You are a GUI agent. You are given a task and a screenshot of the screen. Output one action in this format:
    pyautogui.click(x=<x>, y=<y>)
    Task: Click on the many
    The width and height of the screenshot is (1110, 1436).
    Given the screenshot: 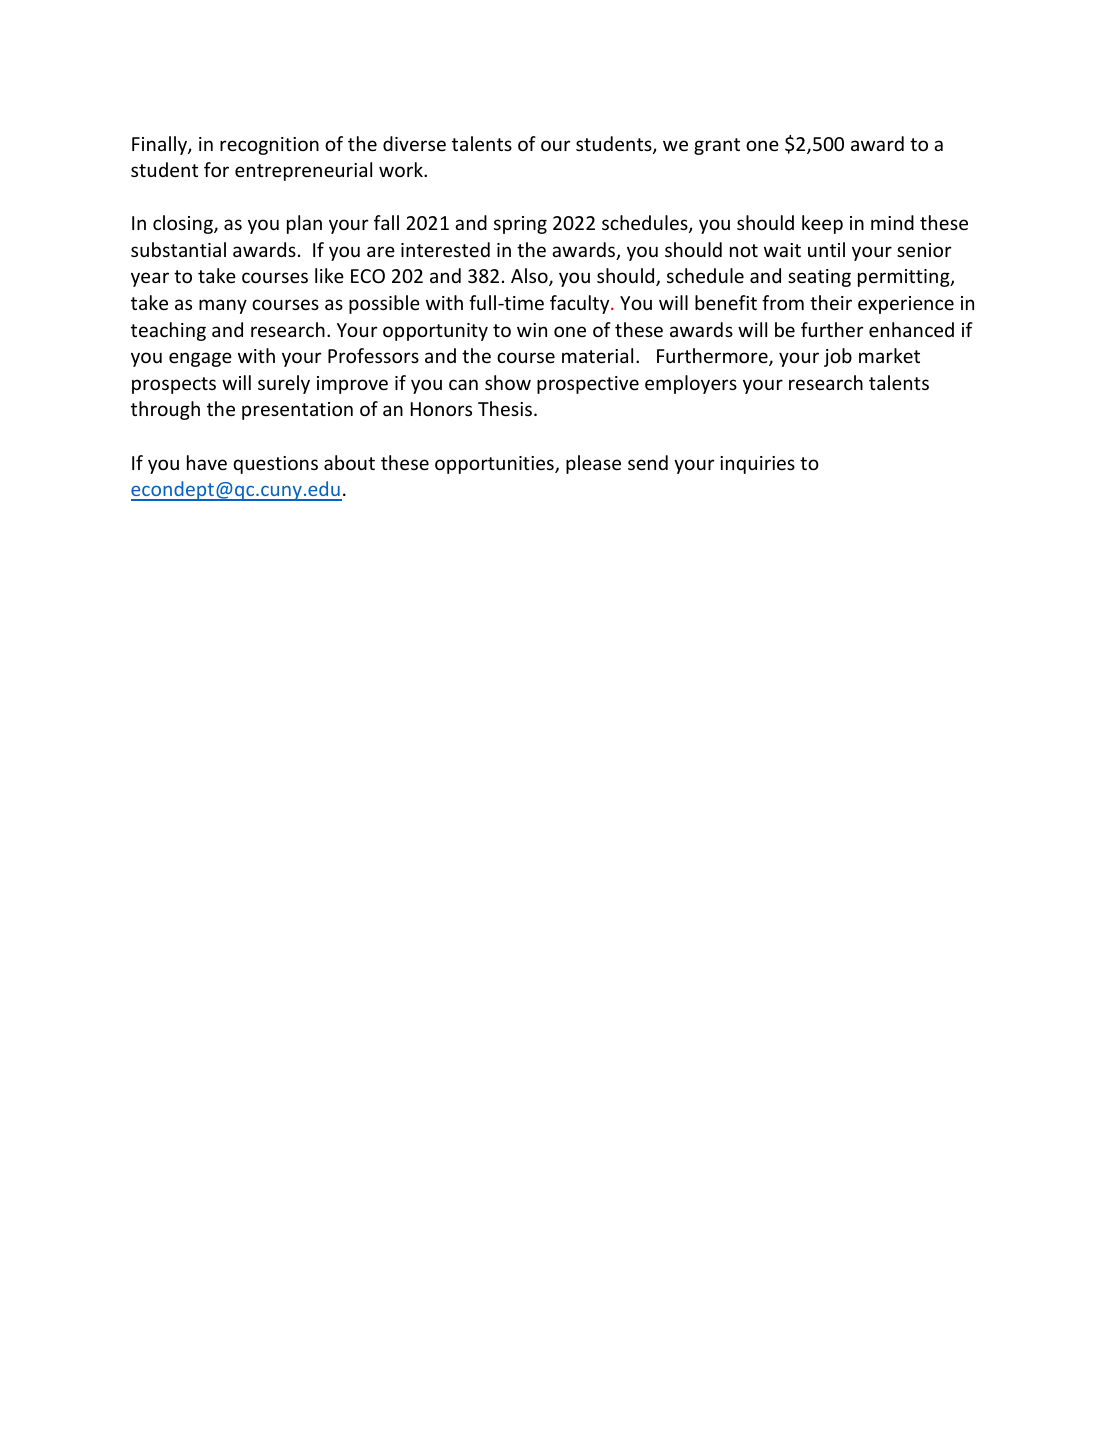 What is the action you would take?
    pyautogui.click(x=223, y=306)
